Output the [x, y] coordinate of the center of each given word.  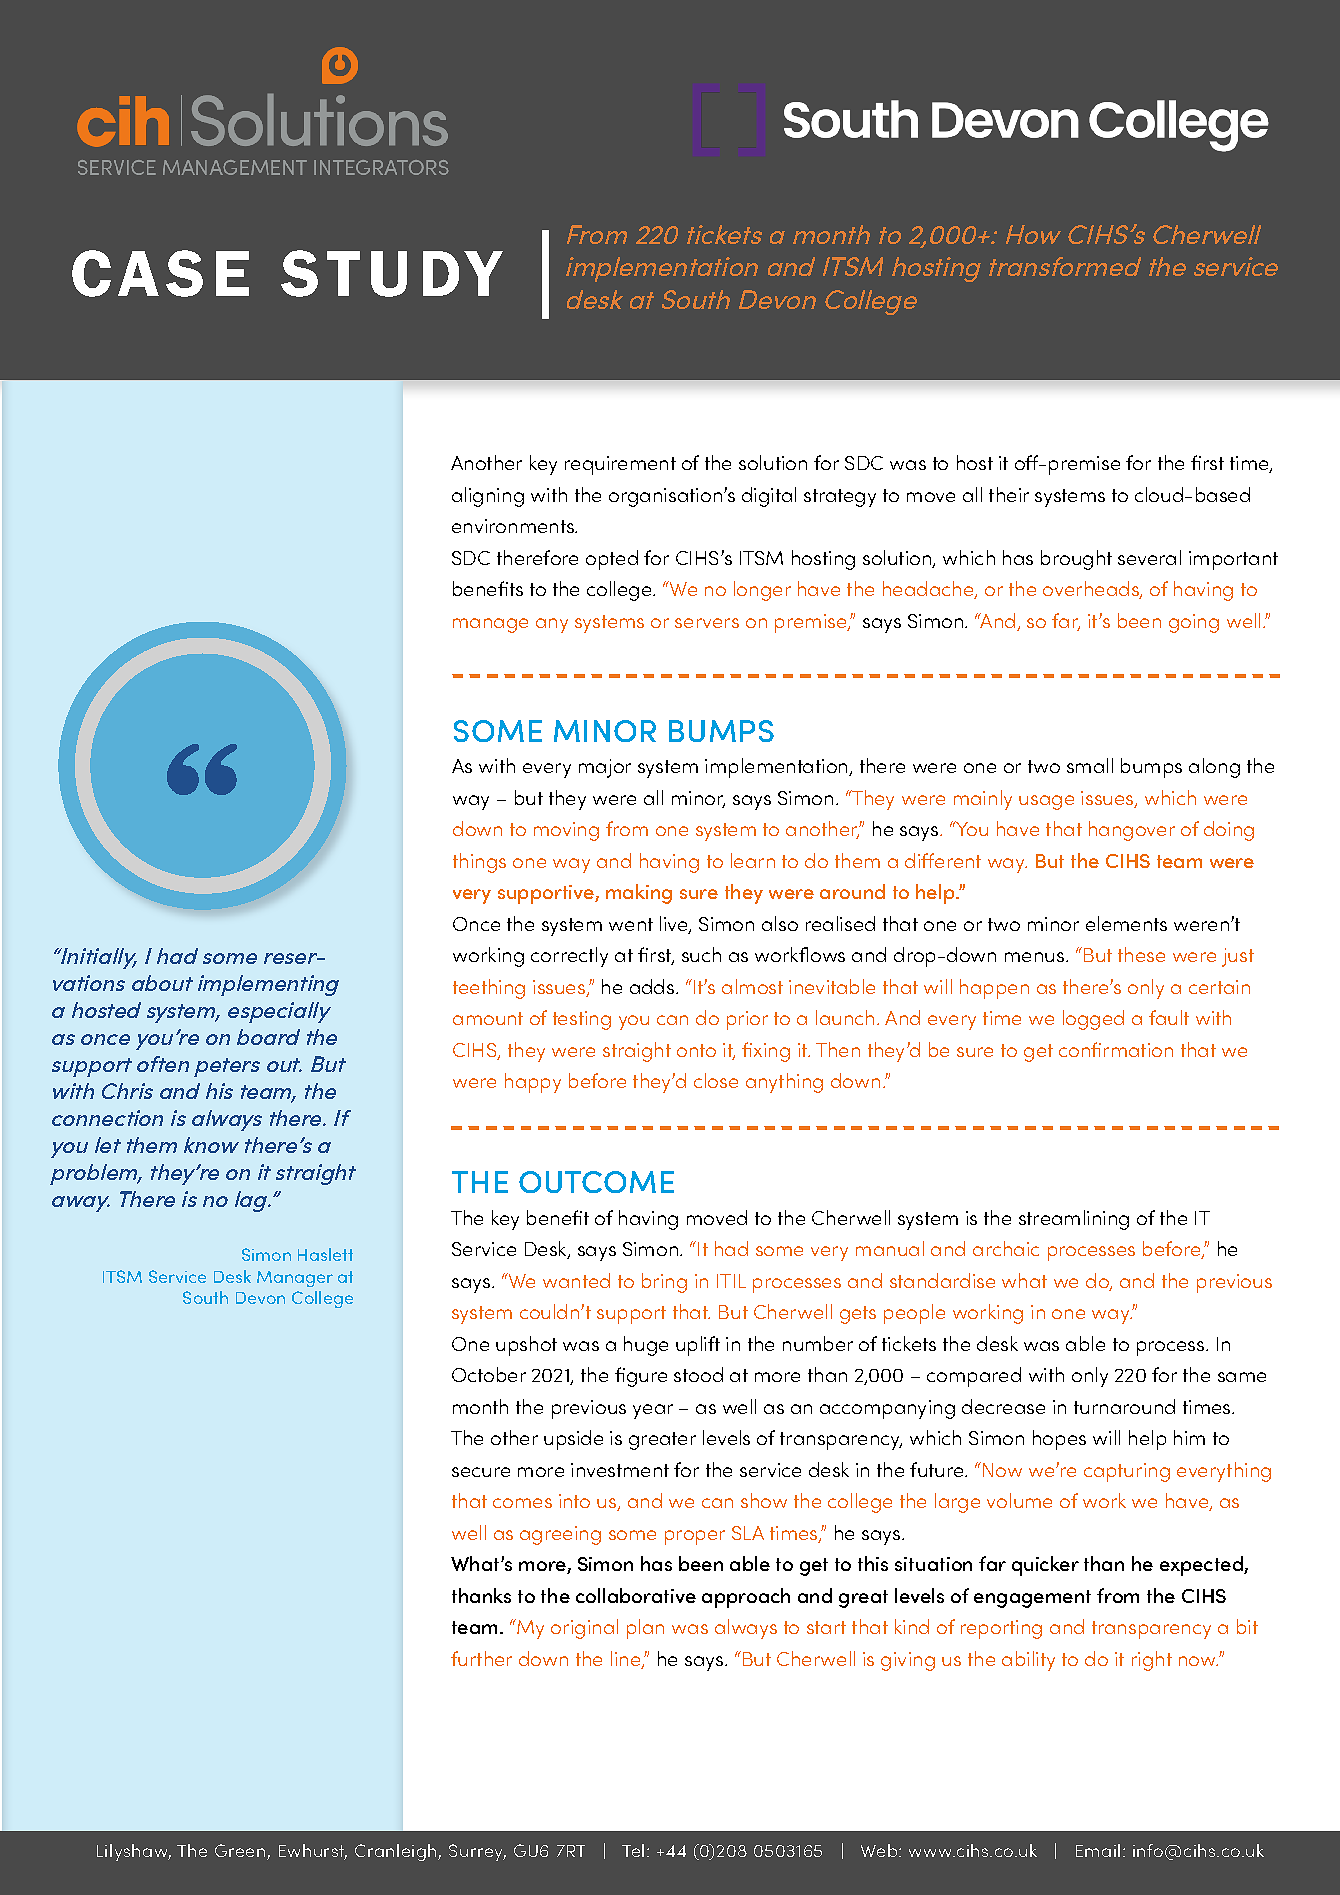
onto [696, 1050]
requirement [620, 465]
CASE [160, 273]
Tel [633, 1850]
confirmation [1116, 1049]
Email [1098, 1850]
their [1009, 494]
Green [241, 1852]
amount [488, 1018]
